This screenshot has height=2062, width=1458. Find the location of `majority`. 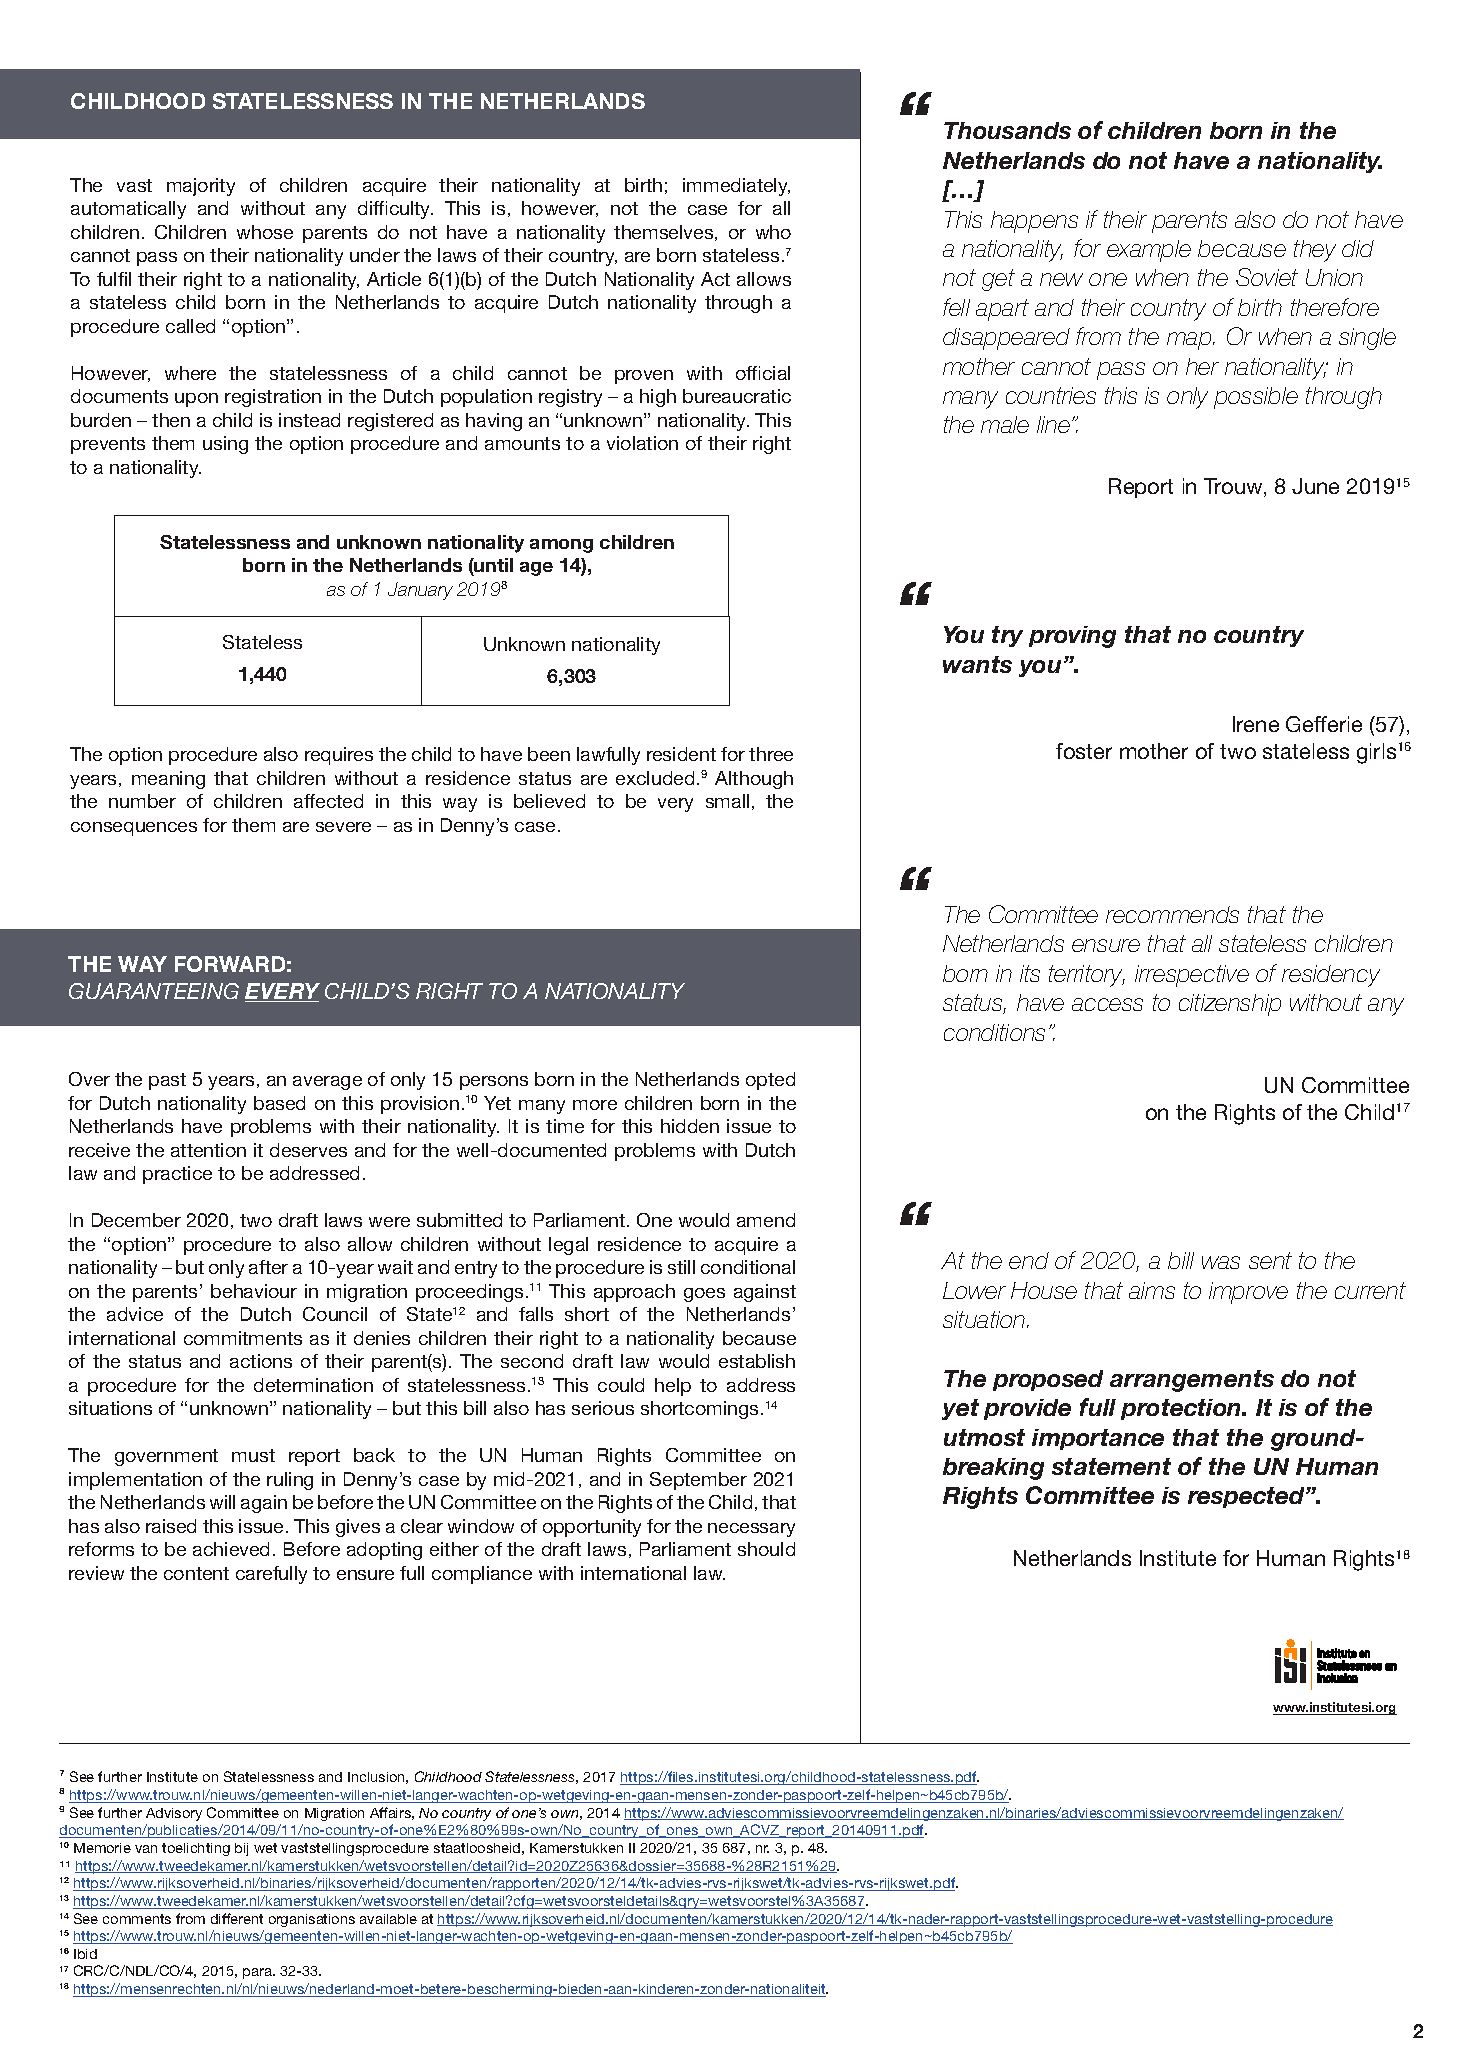

majority is located at coordinates (201, 187).
